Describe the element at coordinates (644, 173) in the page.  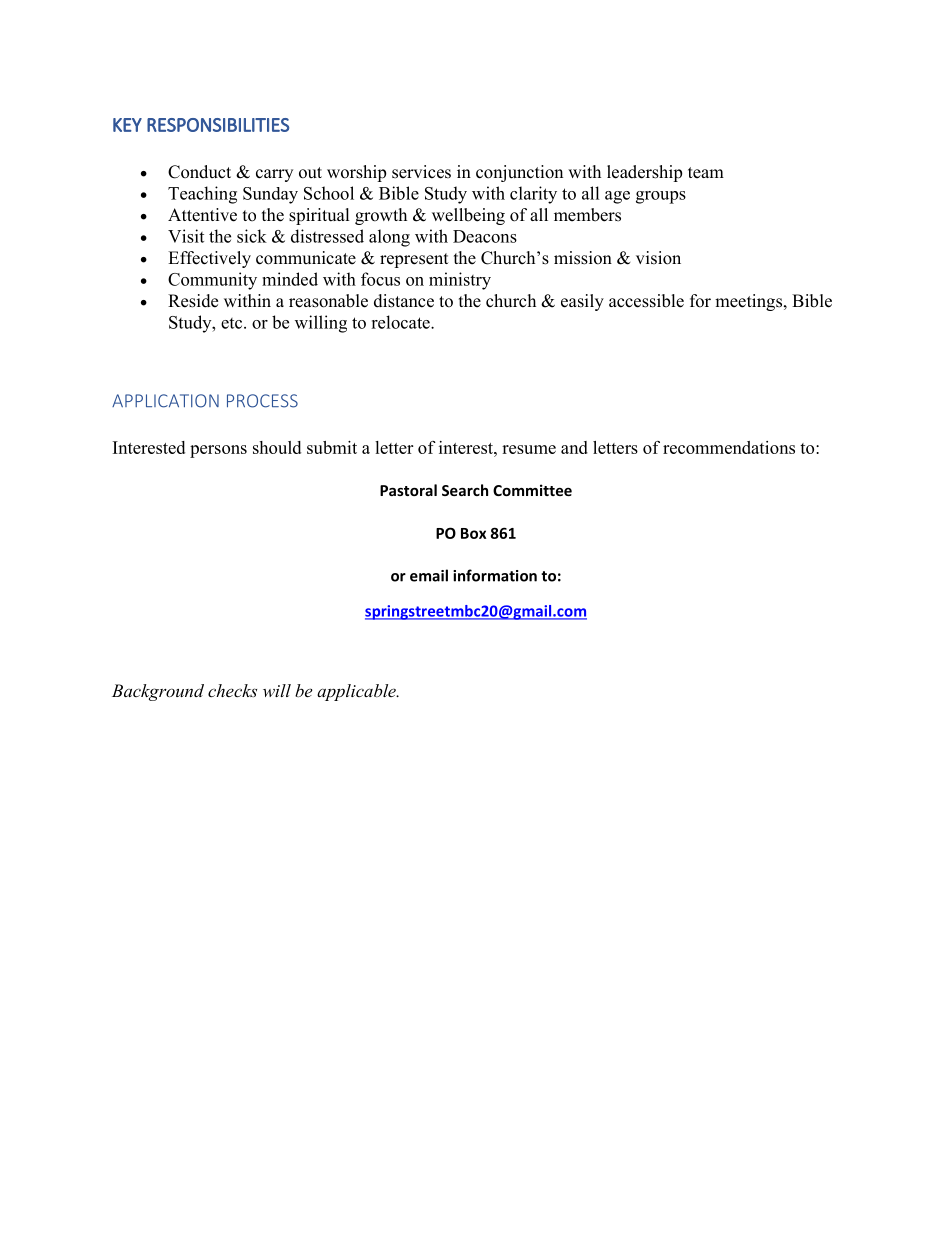
I see `leadership` at that location.
